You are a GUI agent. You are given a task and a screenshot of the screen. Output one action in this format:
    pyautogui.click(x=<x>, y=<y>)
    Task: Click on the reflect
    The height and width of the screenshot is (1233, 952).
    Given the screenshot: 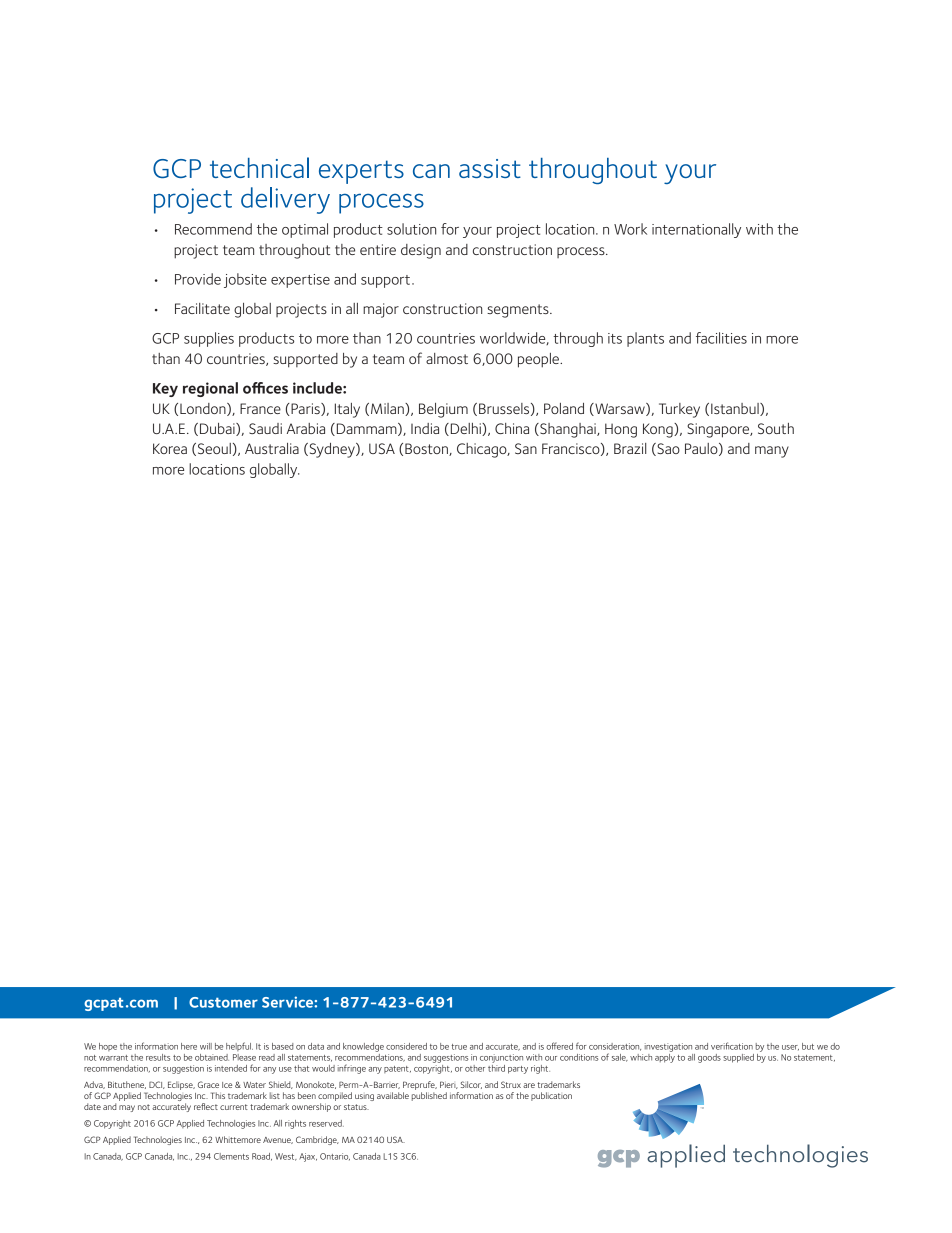 What is the action you would take?
    pyautogui.click(x=206, y=1106)
